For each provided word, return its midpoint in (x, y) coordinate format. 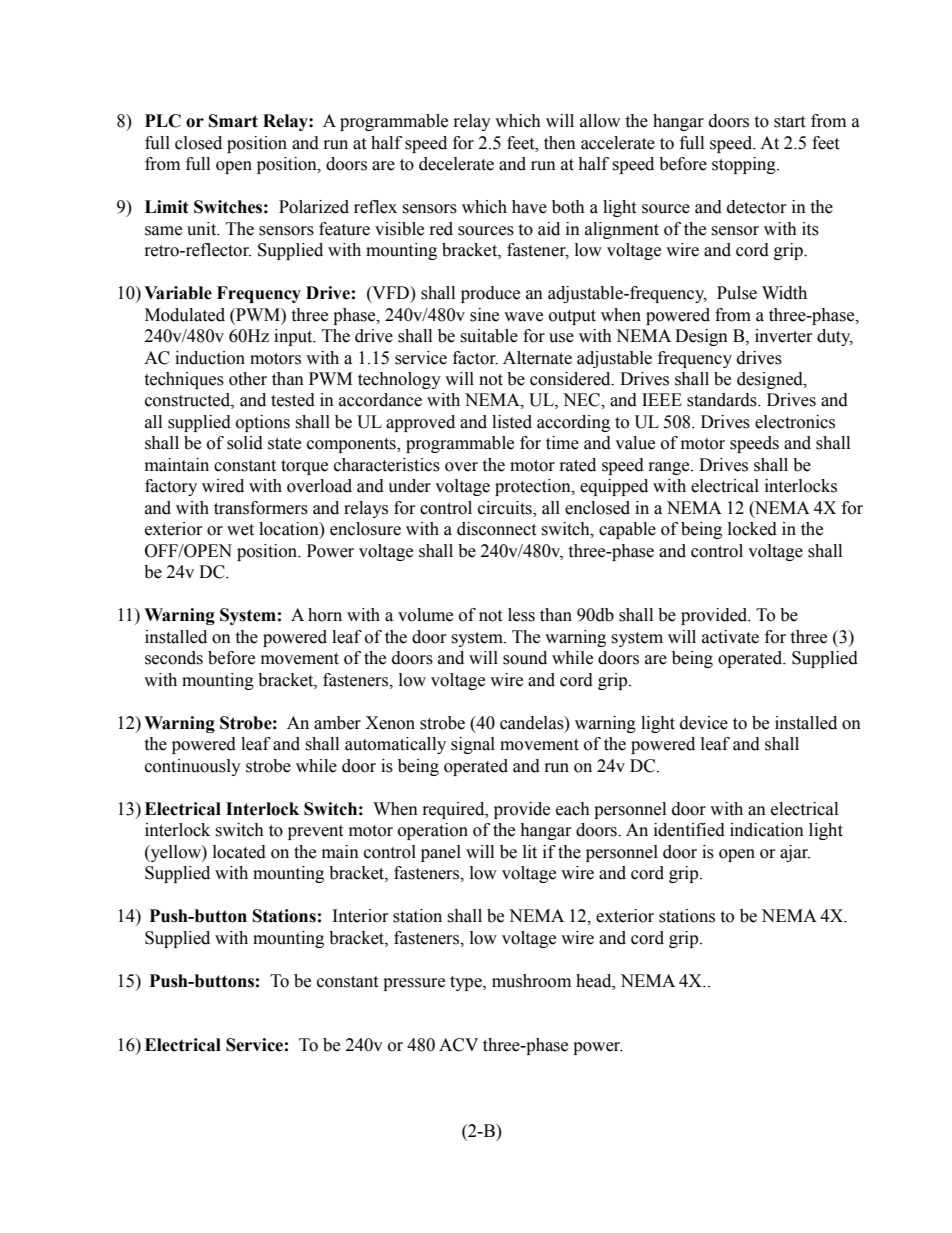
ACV (458, 1045)
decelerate (456, 164)
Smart (233, 121)
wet (240, 530)
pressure (414, 984)
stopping (745, 165)
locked (752, 529)
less (521, 615)
